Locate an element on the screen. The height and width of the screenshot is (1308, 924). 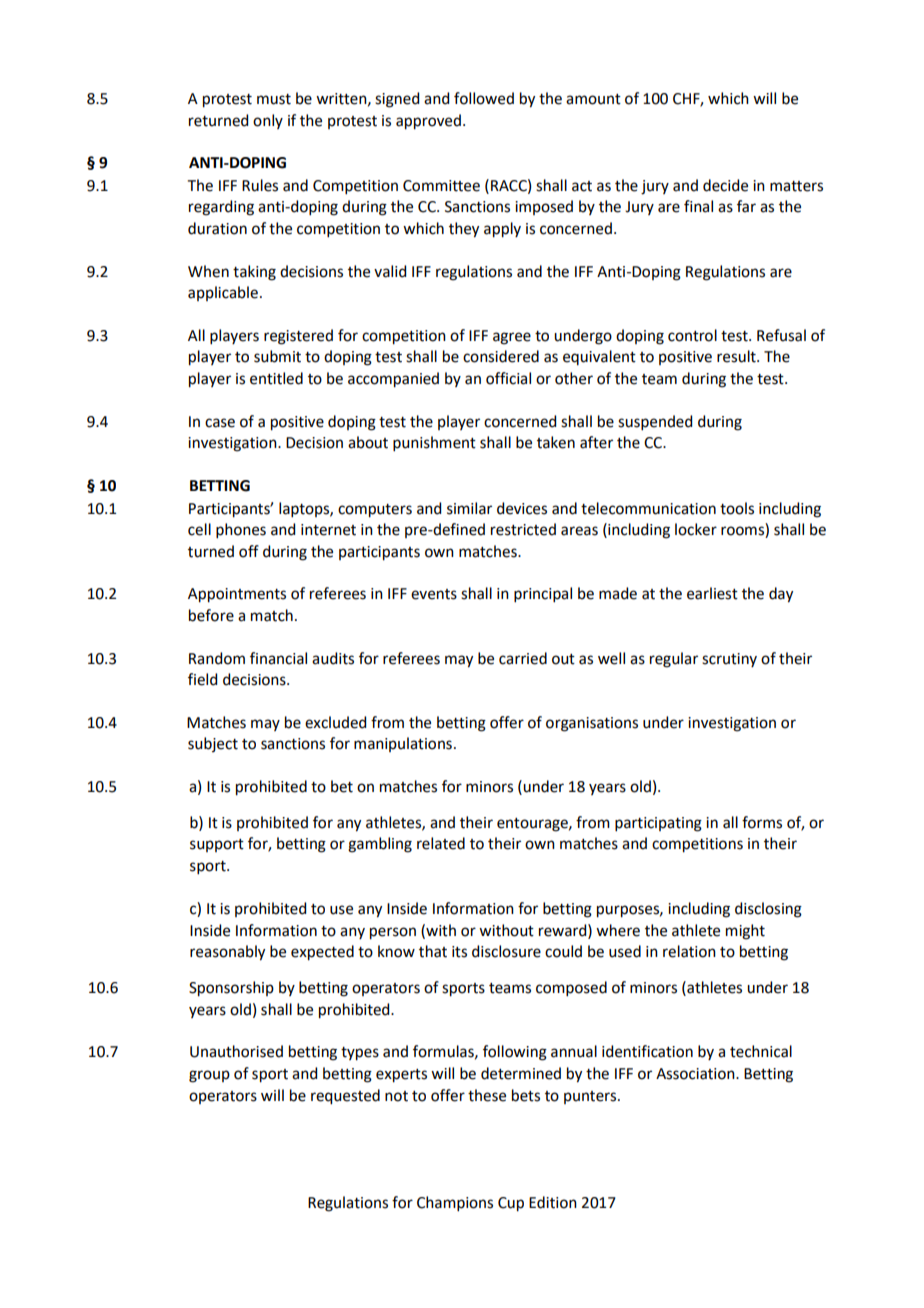
relation is located at coordinates (689, 951).
